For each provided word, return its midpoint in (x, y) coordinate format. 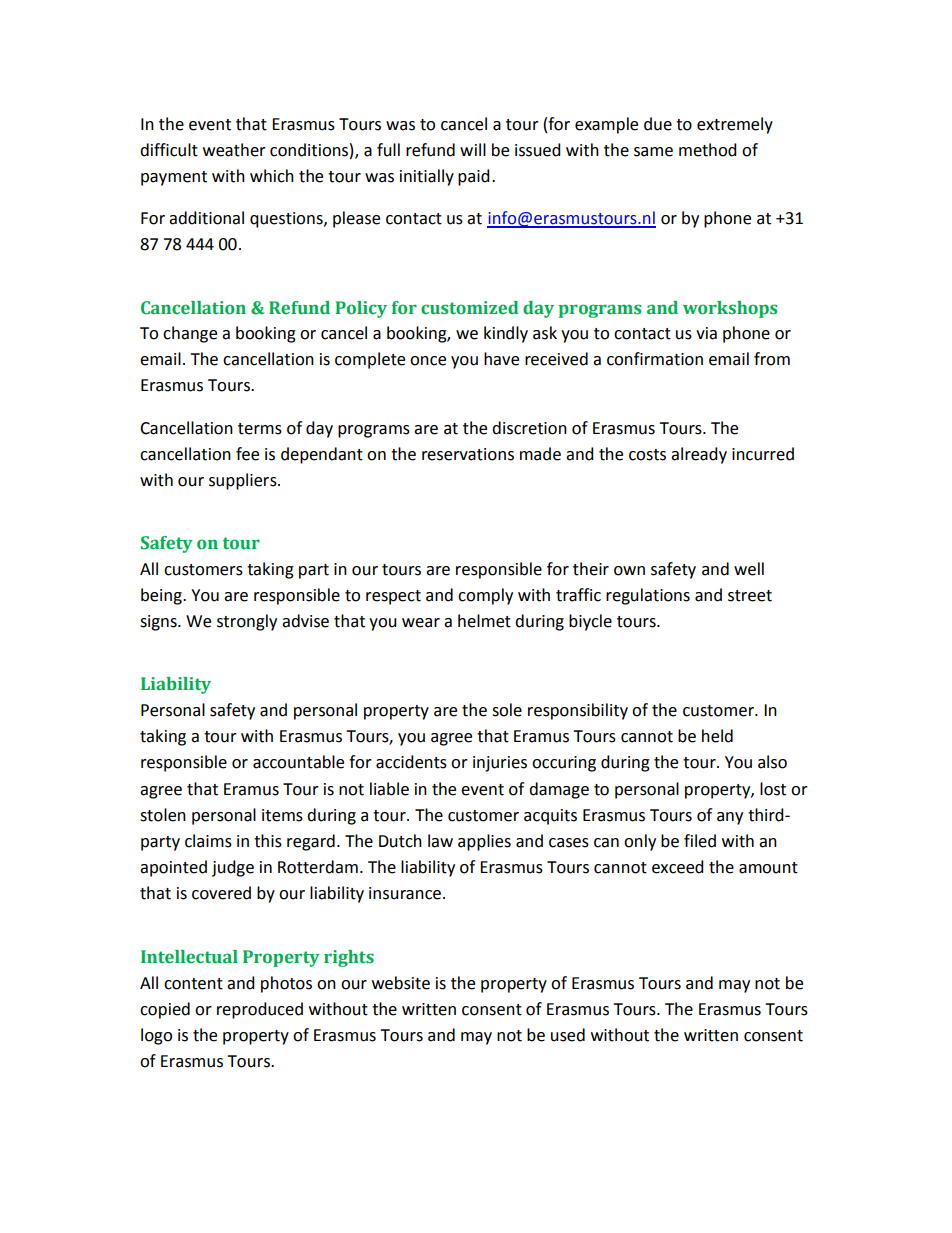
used (568, 1035)
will (473, 149)
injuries (500, 764)
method (708, 150)
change (190, 334)
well (749, 569)
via (706, 333)
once (428, 361)
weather (234, 150)
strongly (247, 622)
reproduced (260, 1010)
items (282, 815)
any (730, 818)
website (401, 983)
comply (485, 596)
